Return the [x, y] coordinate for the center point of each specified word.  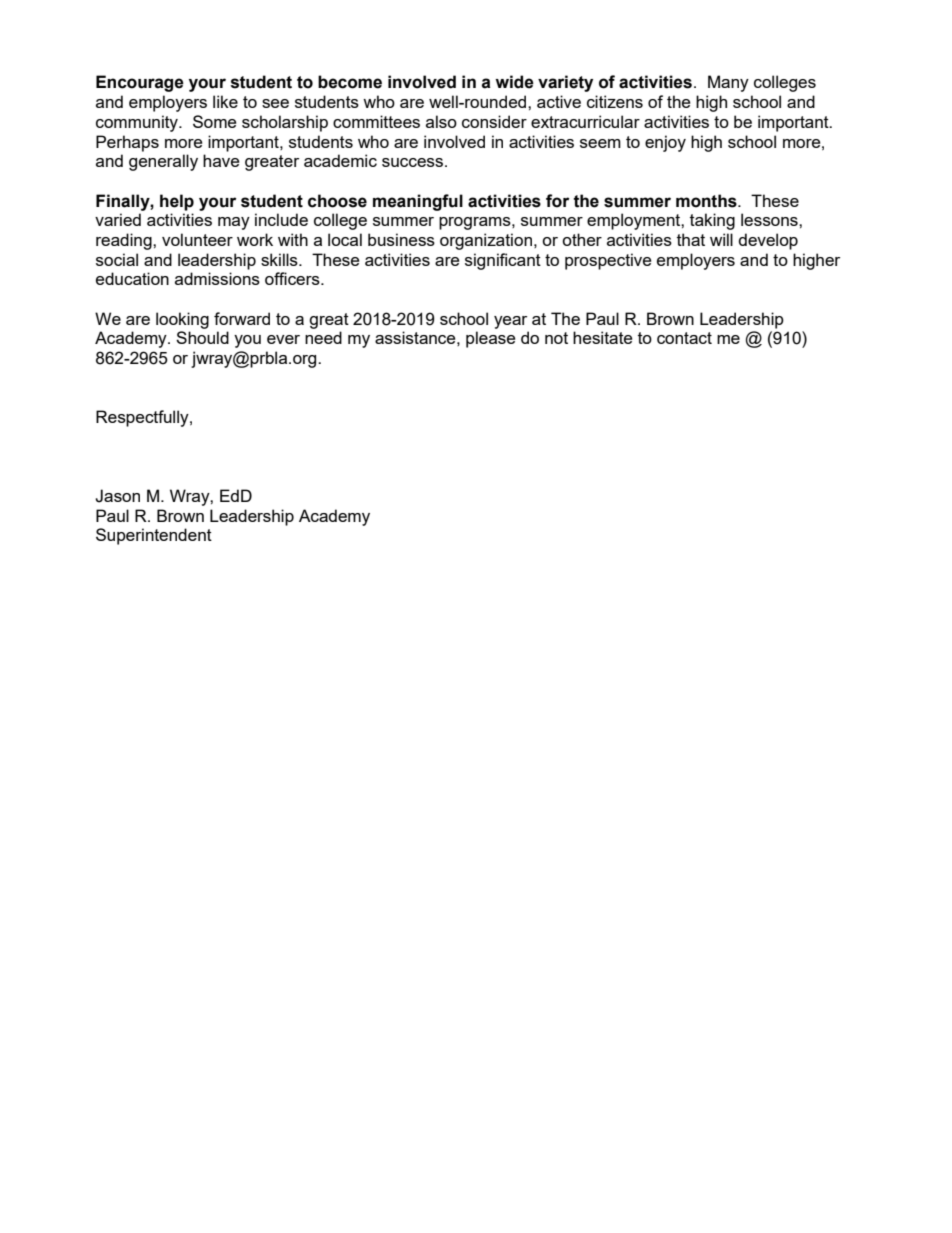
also [441, 121]
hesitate [602, 337]
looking [182, 320]
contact [684, 338]
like [225, 101]
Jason [117, 496]
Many [728, 83]
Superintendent [154, 536]
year [510, 322]
